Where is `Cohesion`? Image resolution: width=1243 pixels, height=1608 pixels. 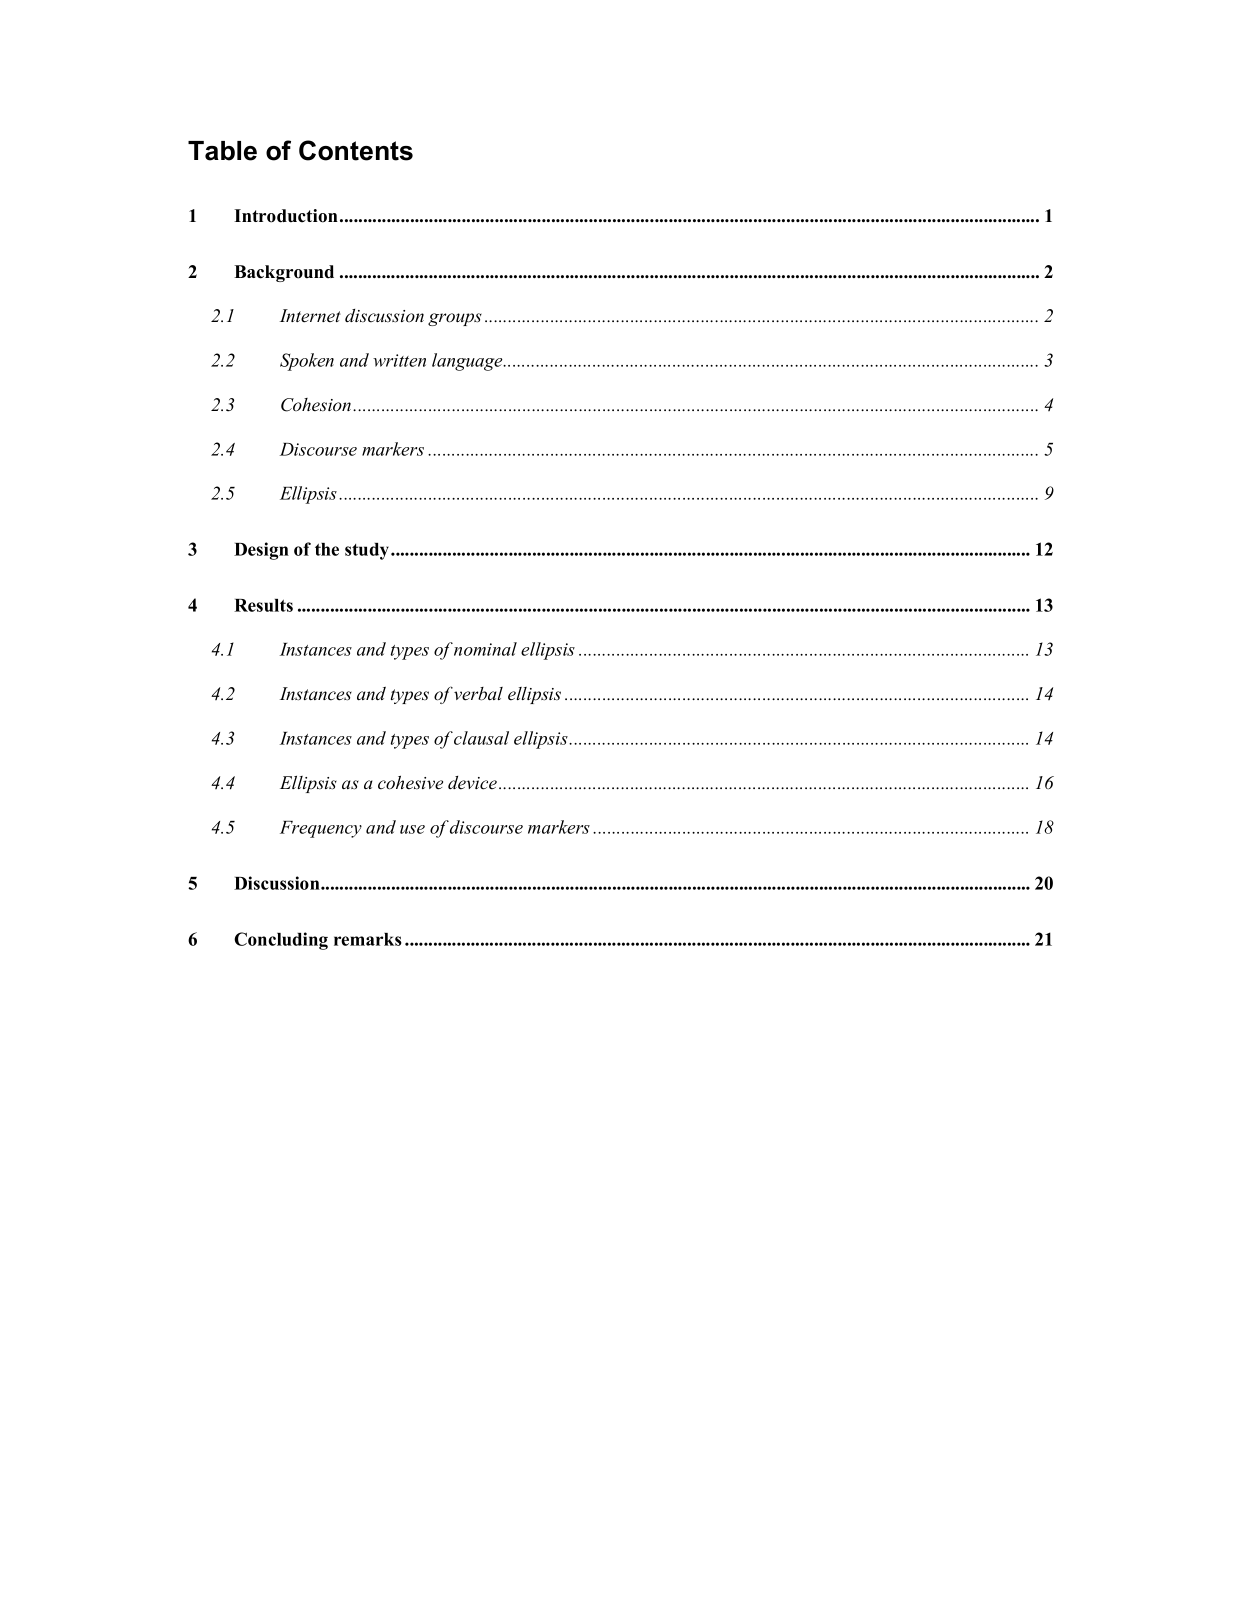 Cohesion is located at coordinates (317, 405).
